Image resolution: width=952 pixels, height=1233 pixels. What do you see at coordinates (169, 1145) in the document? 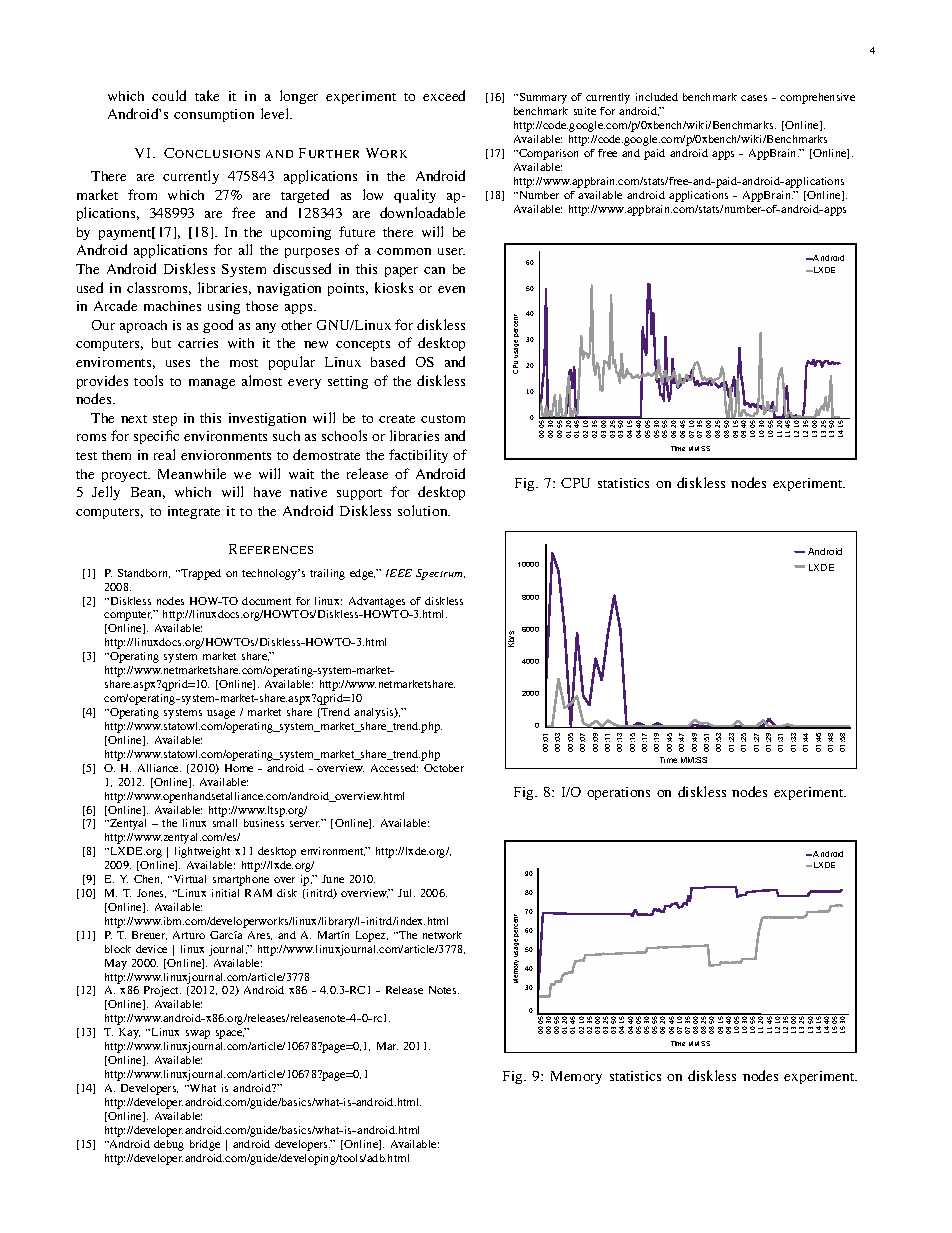
I see `debug` at bounding box center [169, 1145].
